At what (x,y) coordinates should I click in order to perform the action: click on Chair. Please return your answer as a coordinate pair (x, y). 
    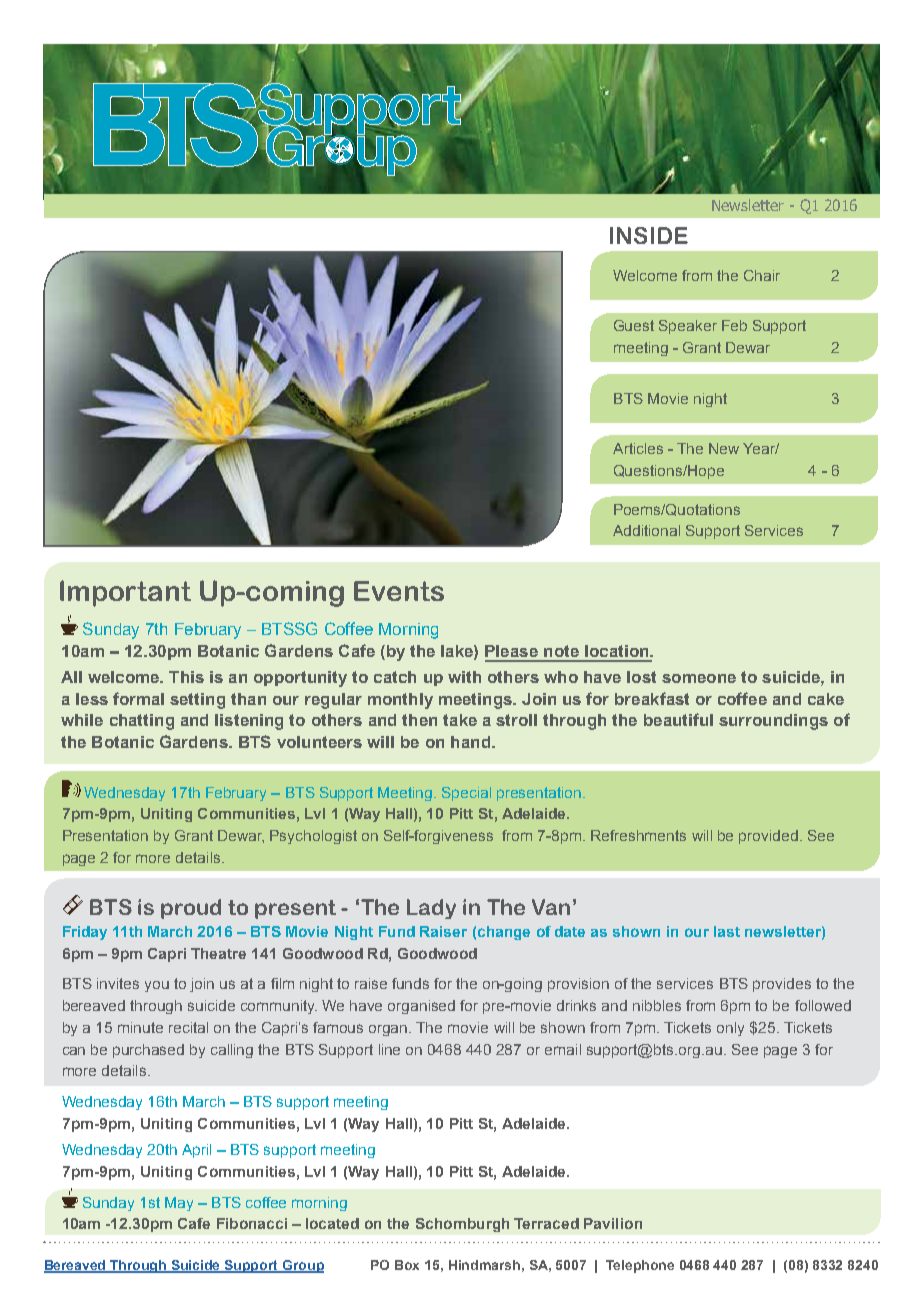
    Looking at the image, I should click on (762, 275).
